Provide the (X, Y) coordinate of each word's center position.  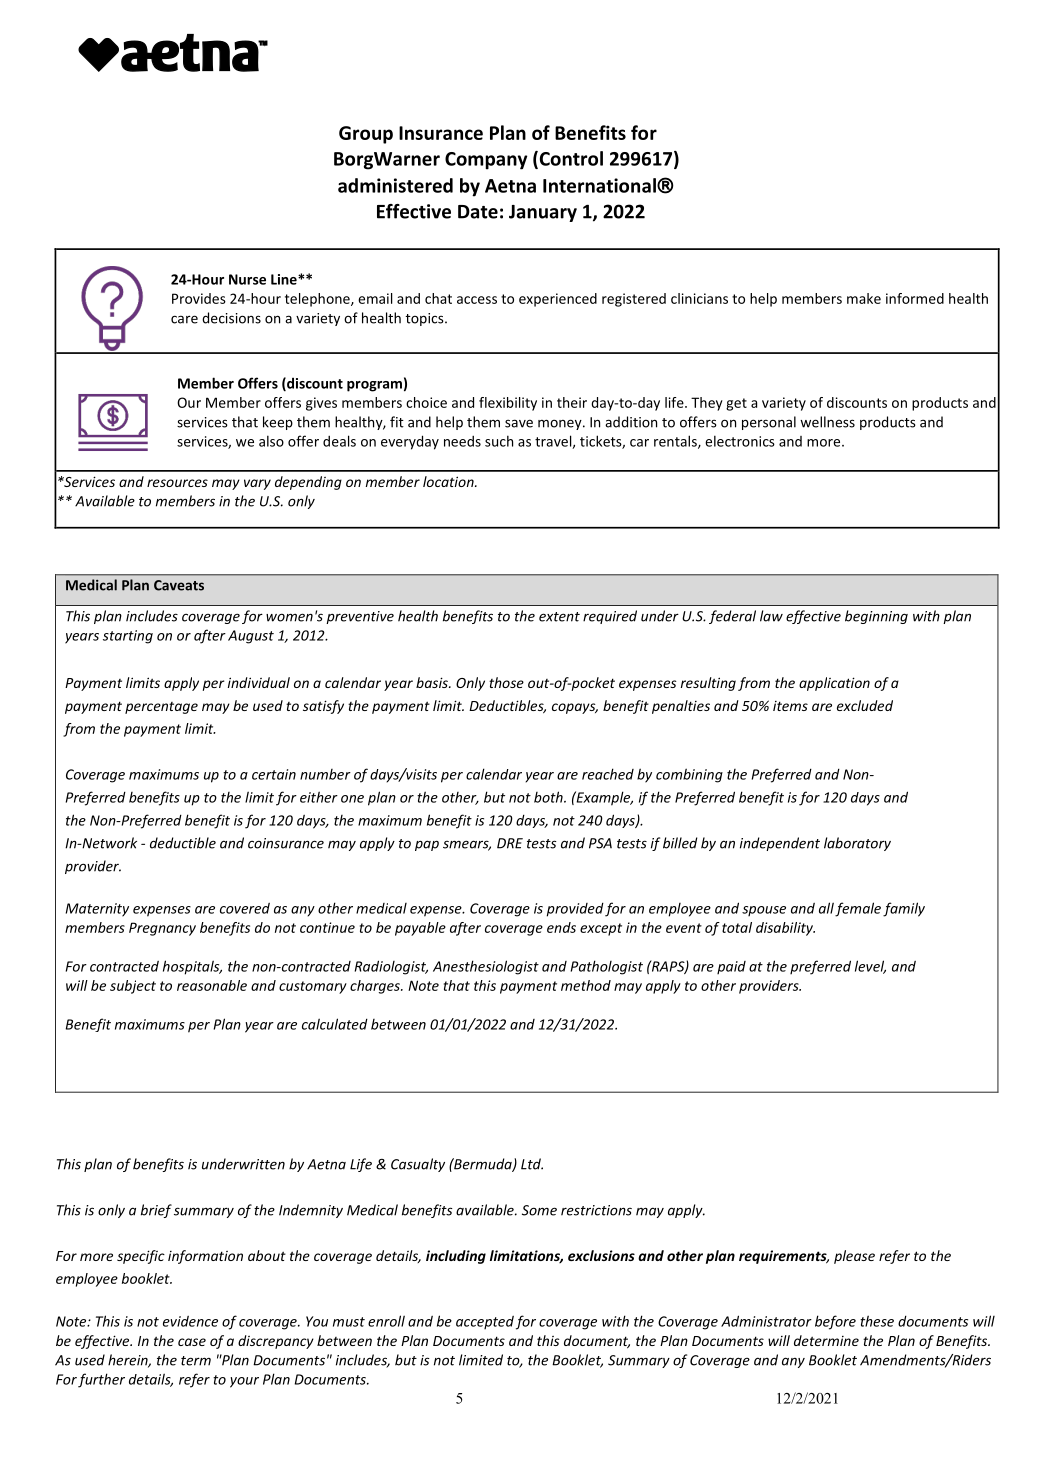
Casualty (418, 1165)
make (864, 298)
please (854, 1257)
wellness (827, 422)
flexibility (508, 404)
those (506, 682)
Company (486, 161)
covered (245, 908)
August (251, 637)
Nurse (247, 279)
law (771, 616)
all (826, 908)
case (192, 1342)
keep (278, 423)
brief (156, 1211)
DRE (510, 843)
